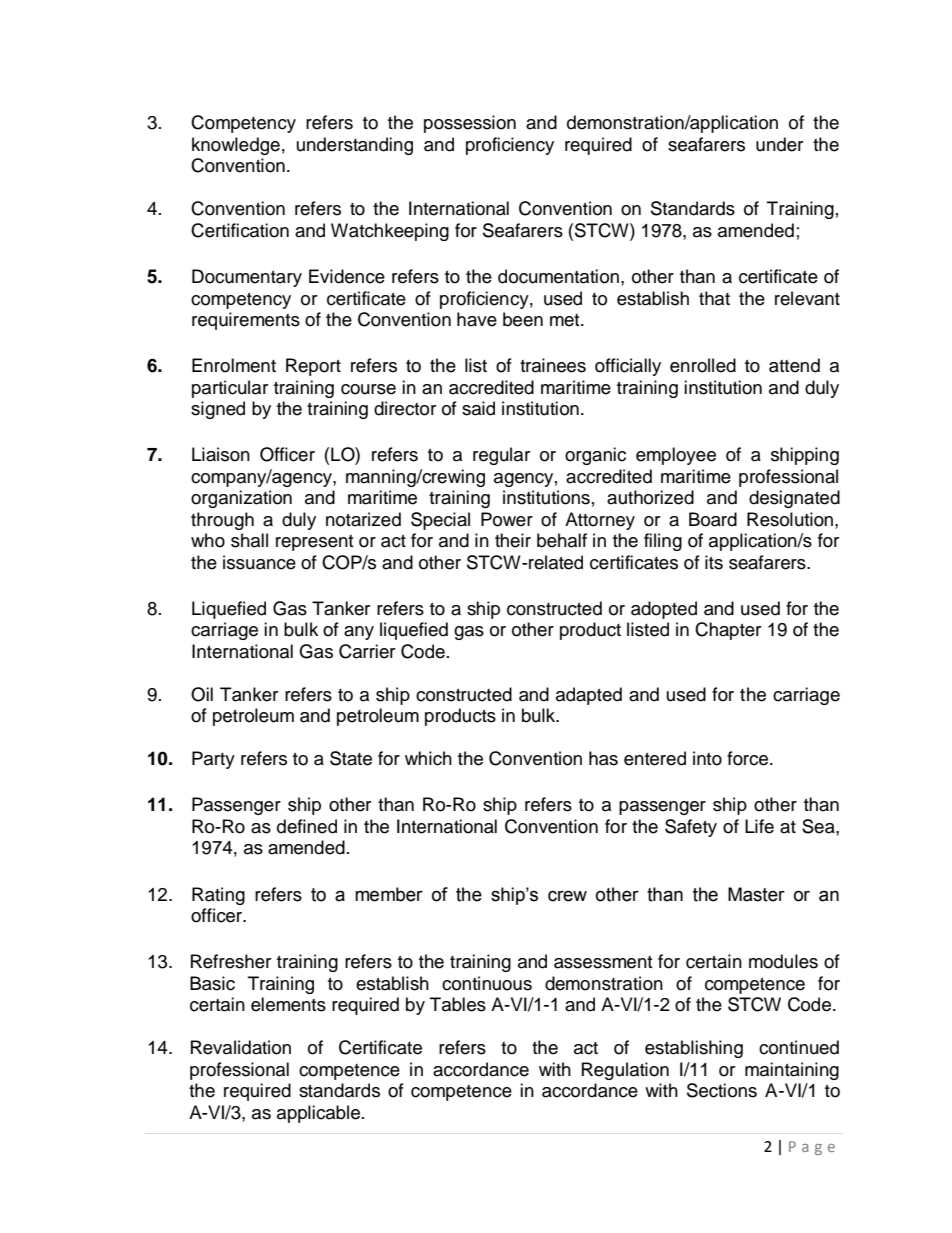  What do you see at coordinates (236, 146) in the screenshot?
I see `knowledge` at bounding box center [236, 146].
